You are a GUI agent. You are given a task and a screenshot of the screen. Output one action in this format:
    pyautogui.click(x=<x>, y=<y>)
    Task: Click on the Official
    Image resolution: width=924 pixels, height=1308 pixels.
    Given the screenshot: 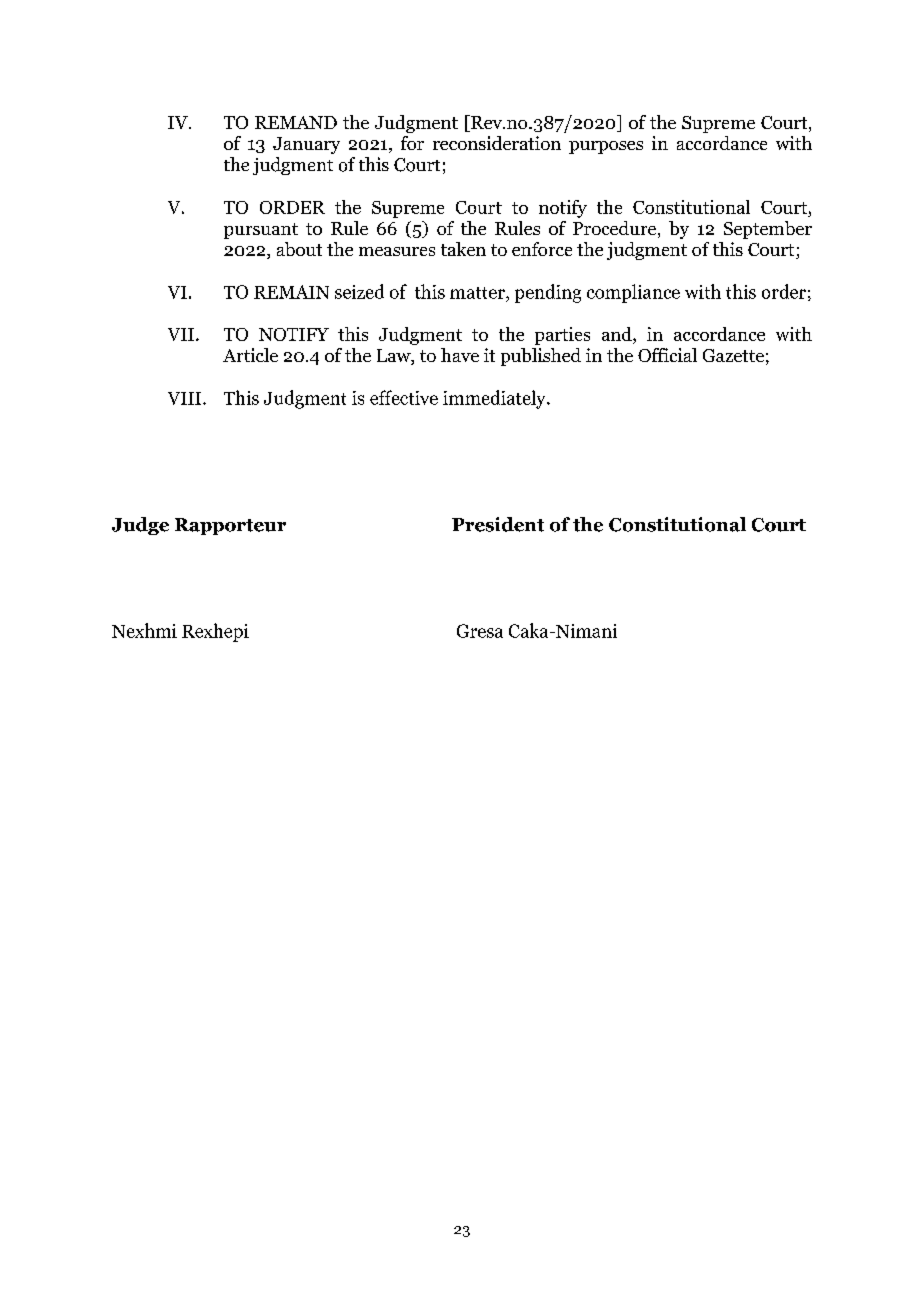 What is the action you would take?
    pyautogui.click(x=667, y=355)
